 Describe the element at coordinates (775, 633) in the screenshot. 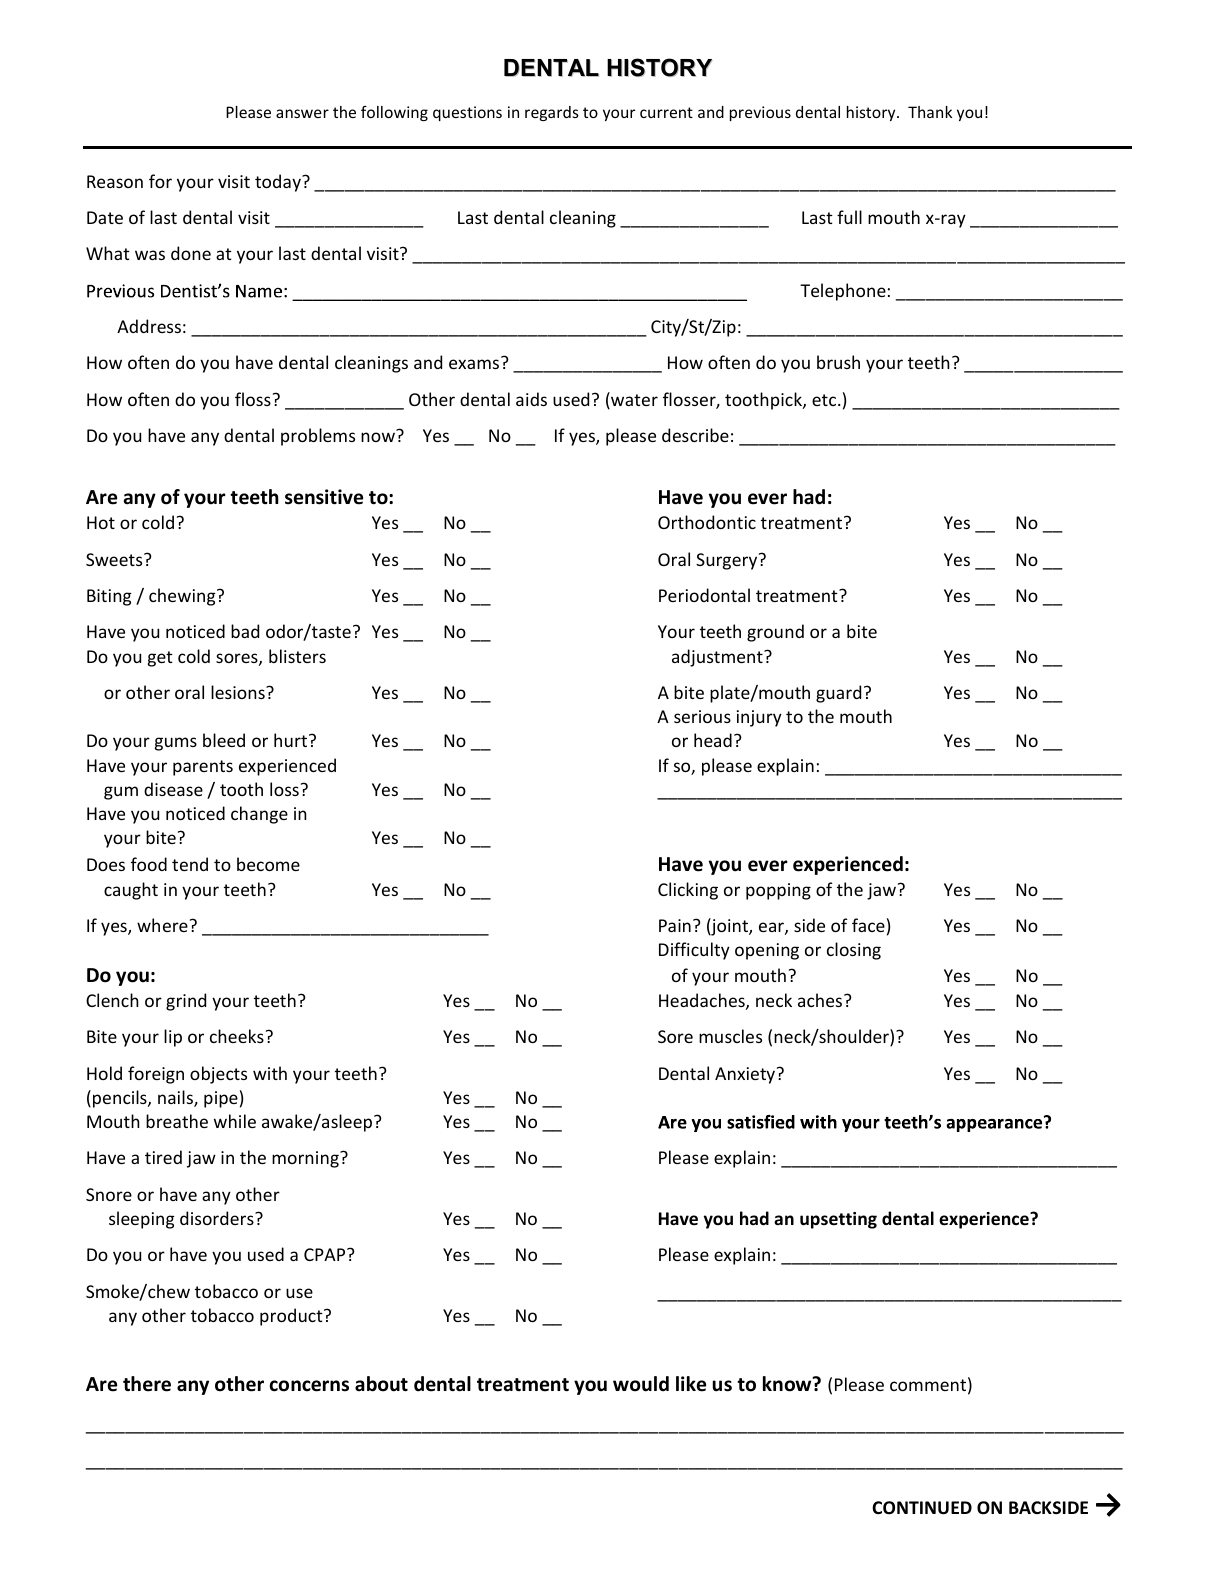

I see `ground` at that location.
